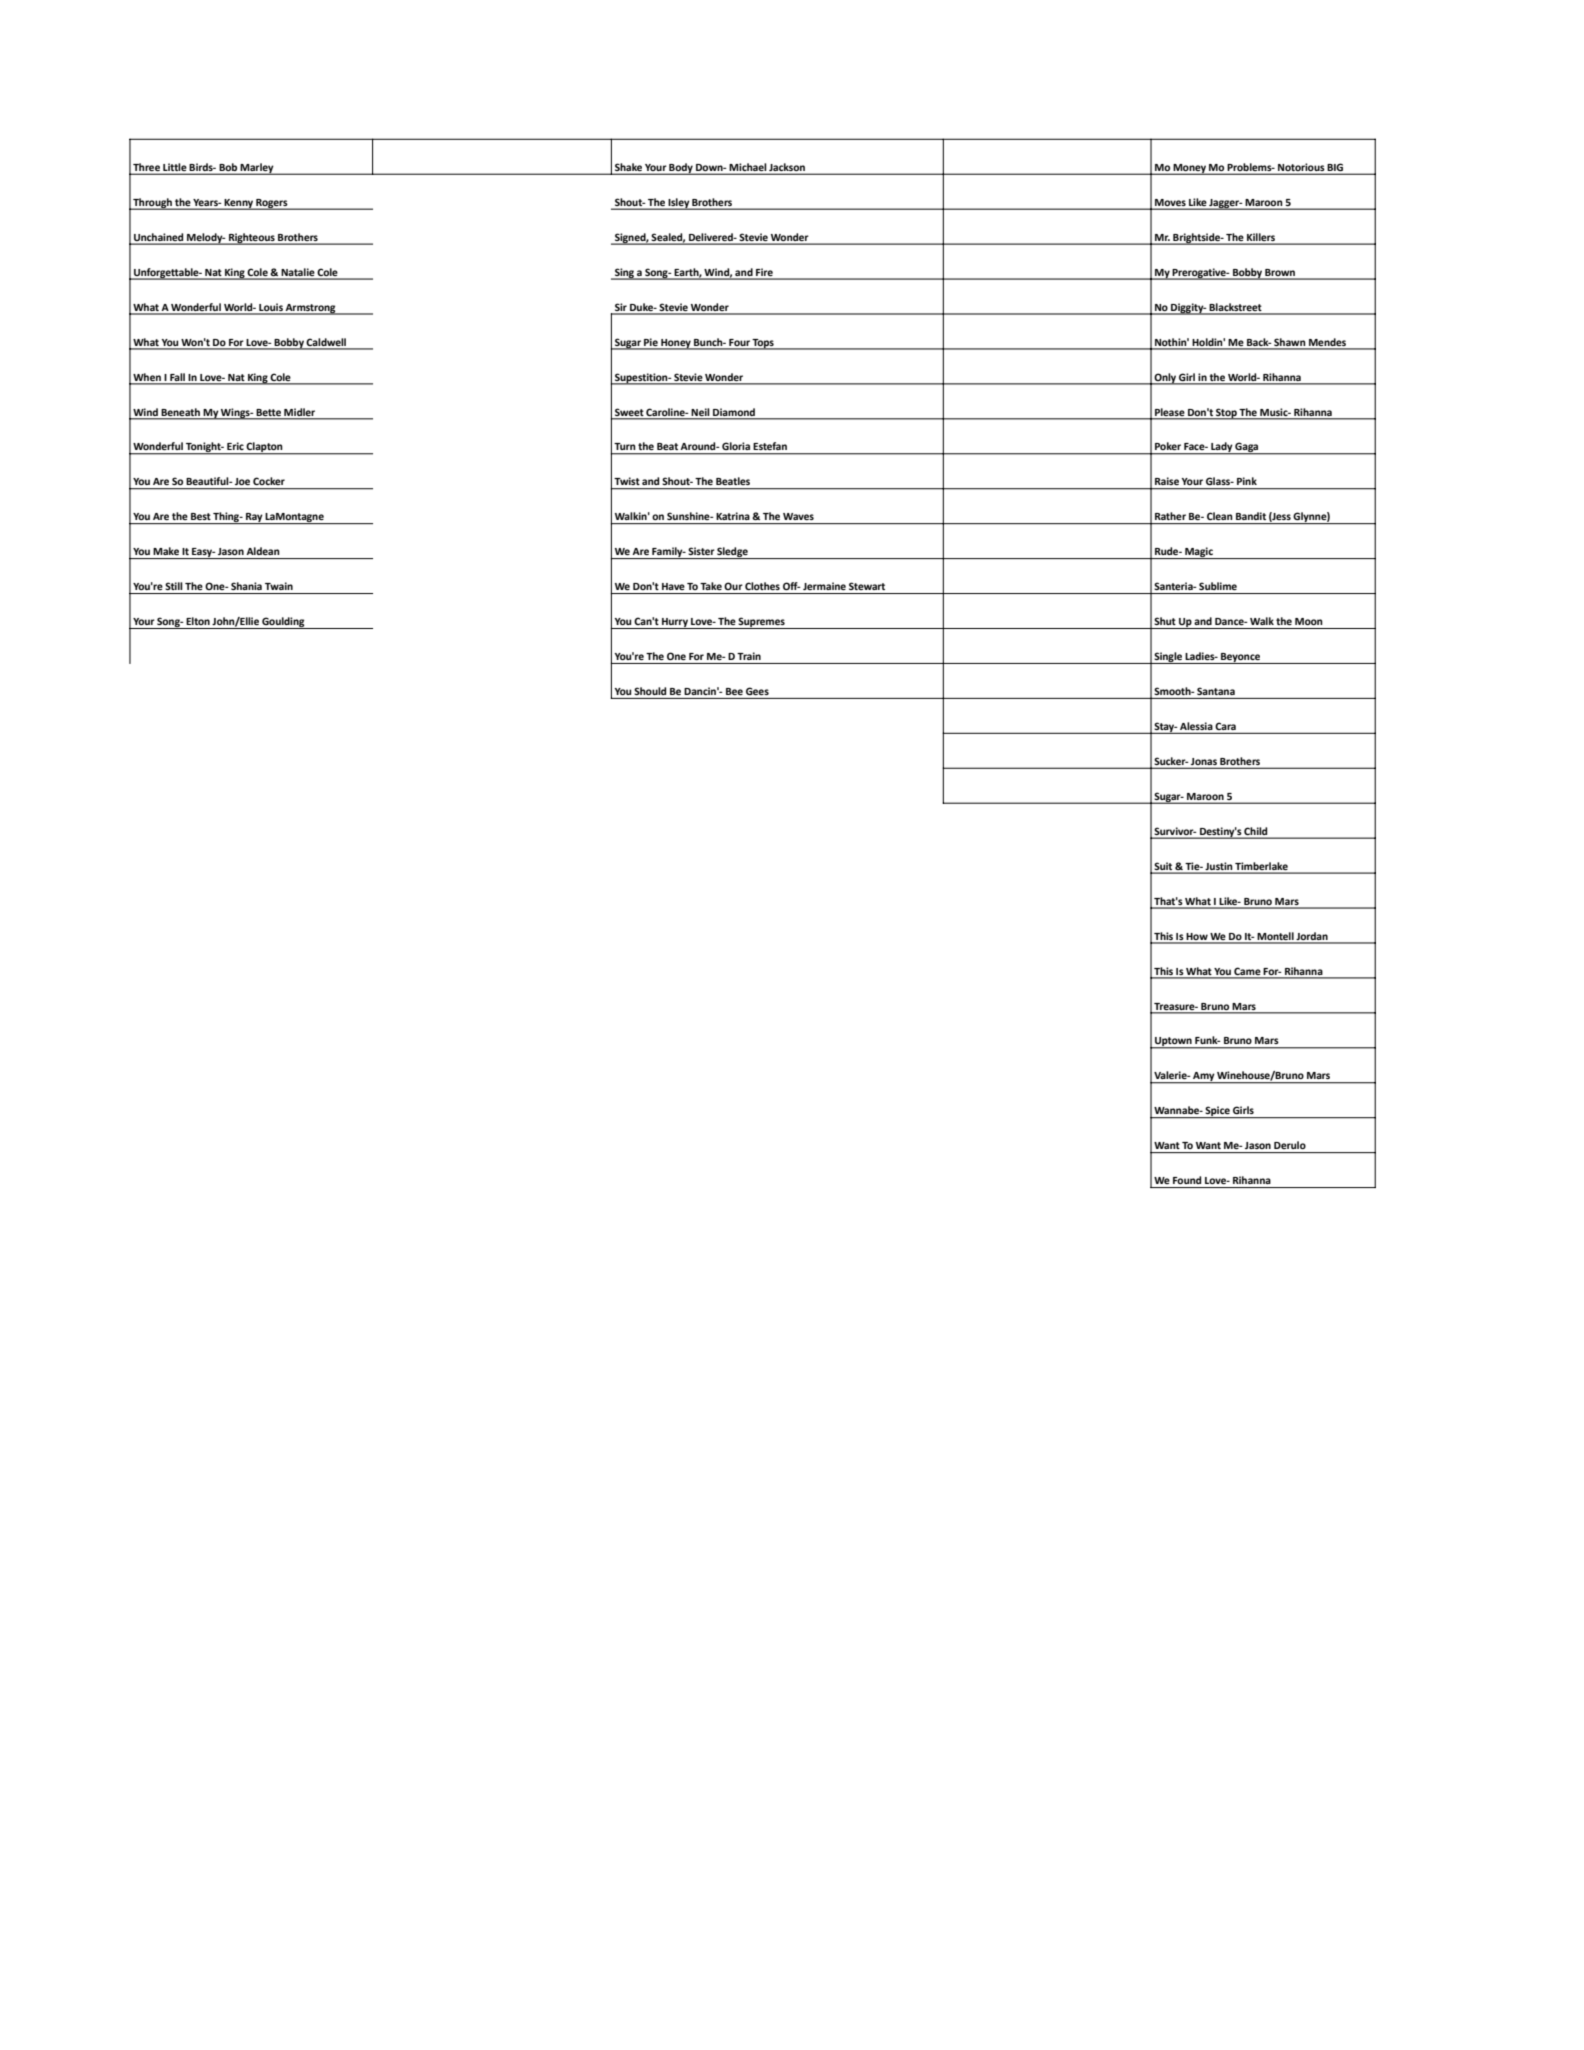  What do you see at coordinates (272, 204) in the screenshot?
I see `Rogers` at bounding box center [272, 204].
